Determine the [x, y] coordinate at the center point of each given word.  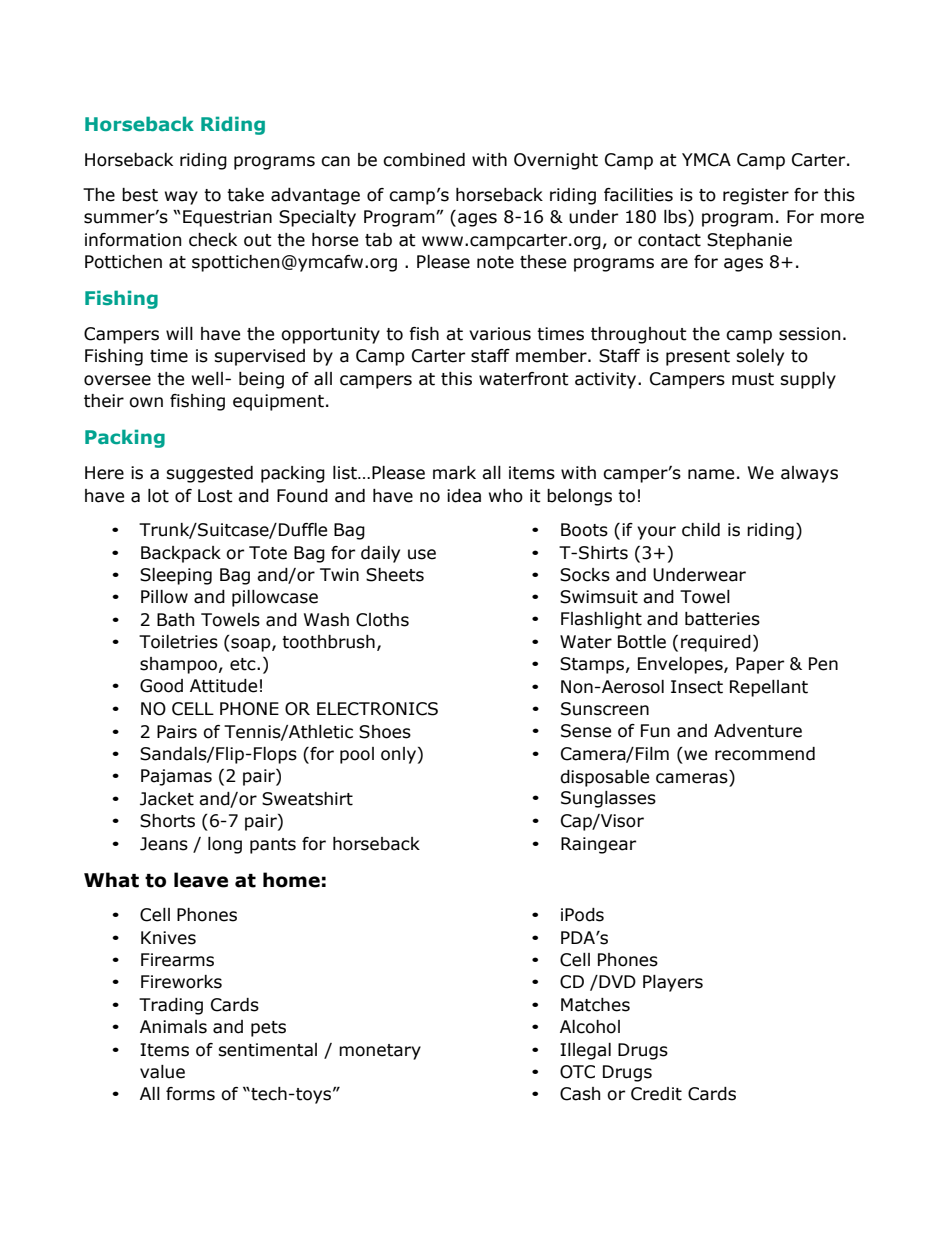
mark [454, 473]
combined [424, 160]
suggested [209, 474]
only [398, 755]
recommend [765, 754]
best [140, 195]
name [711, 474]
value [162, 1072]
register [756, 196]
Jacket [167, 799]
